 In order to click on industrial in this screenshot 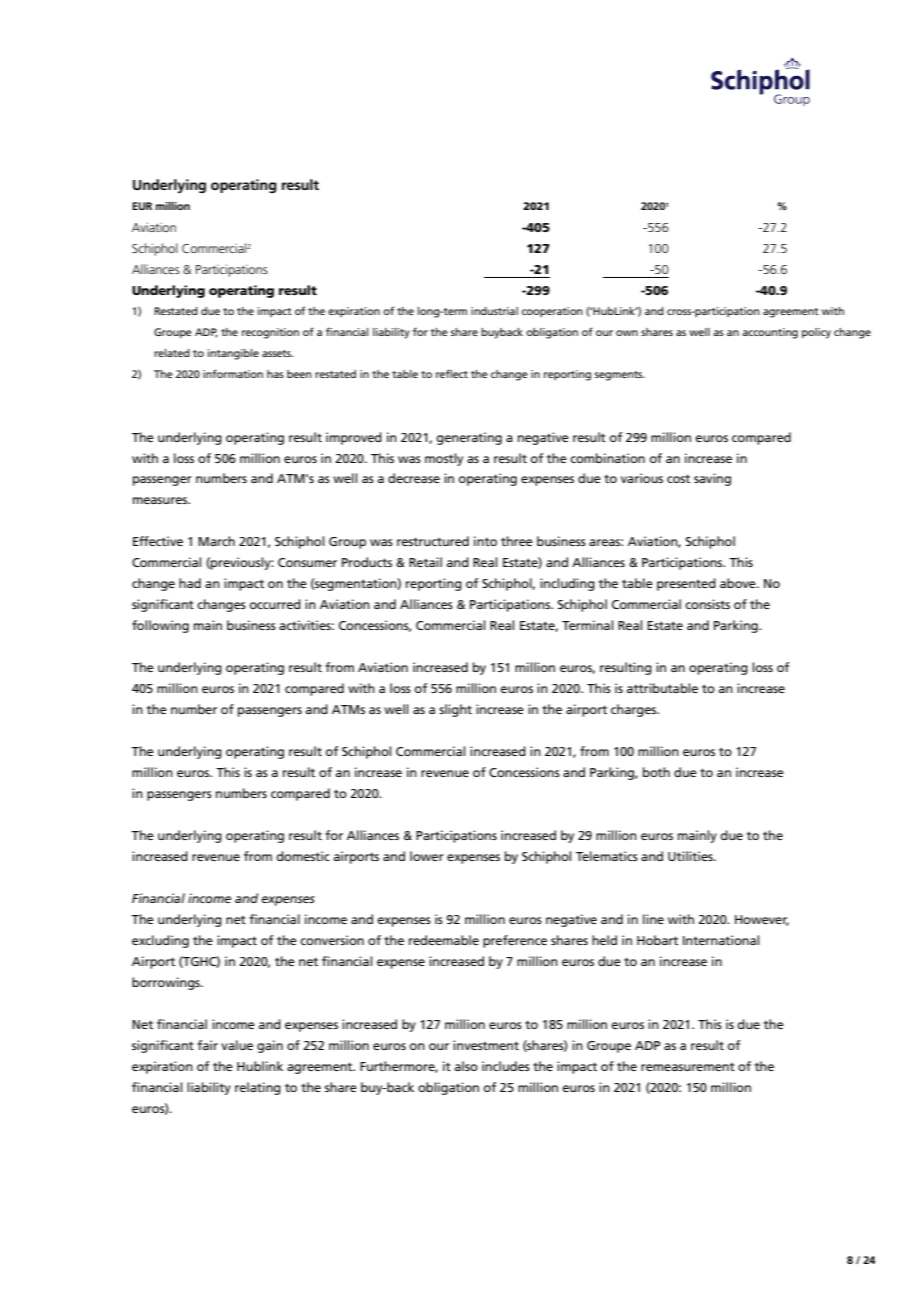, I will do `click(494, 311)`.
